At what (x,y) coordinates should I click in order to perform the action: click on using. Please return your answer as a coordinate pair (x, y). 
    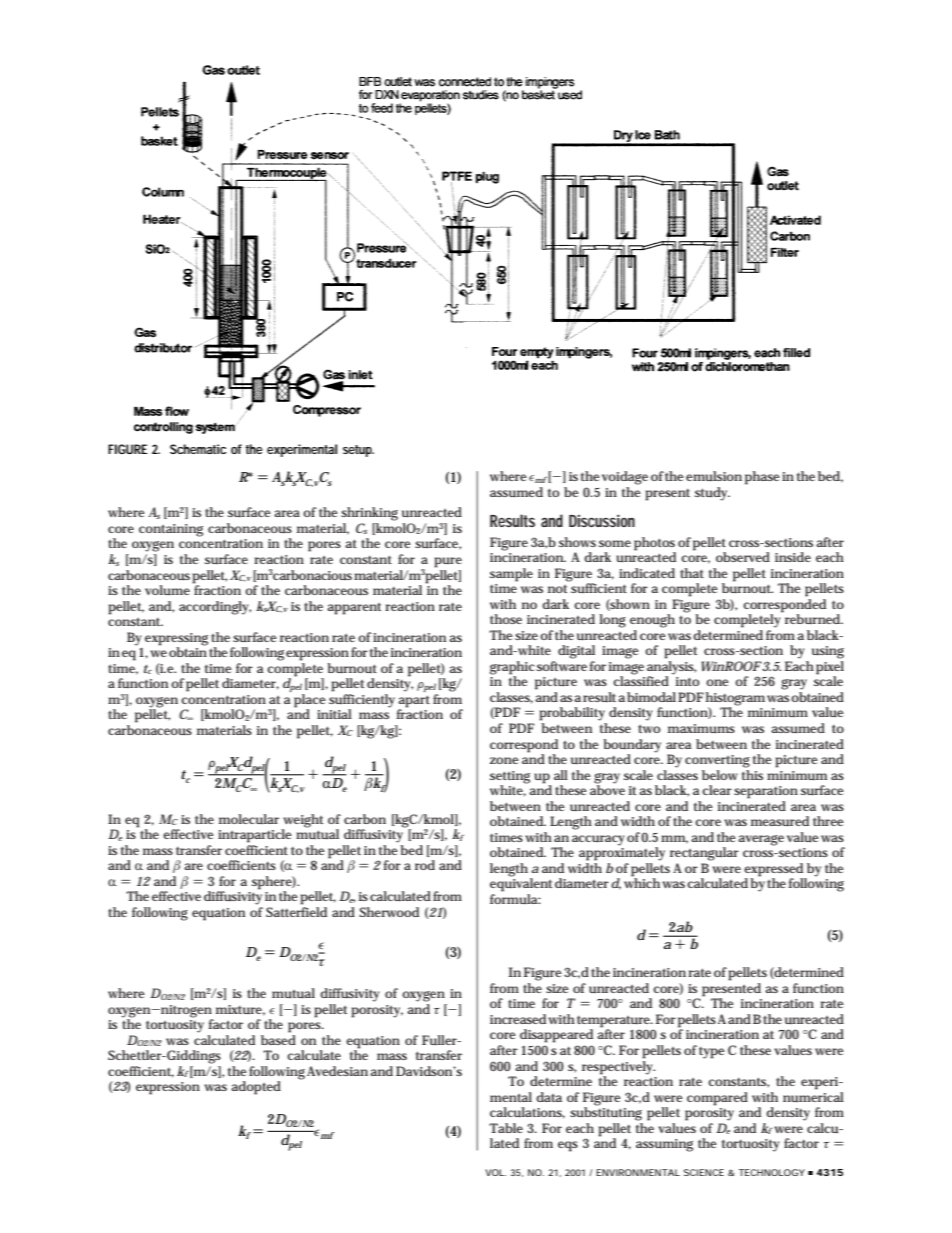
    Looking at the image, I should click on (828, 652).
